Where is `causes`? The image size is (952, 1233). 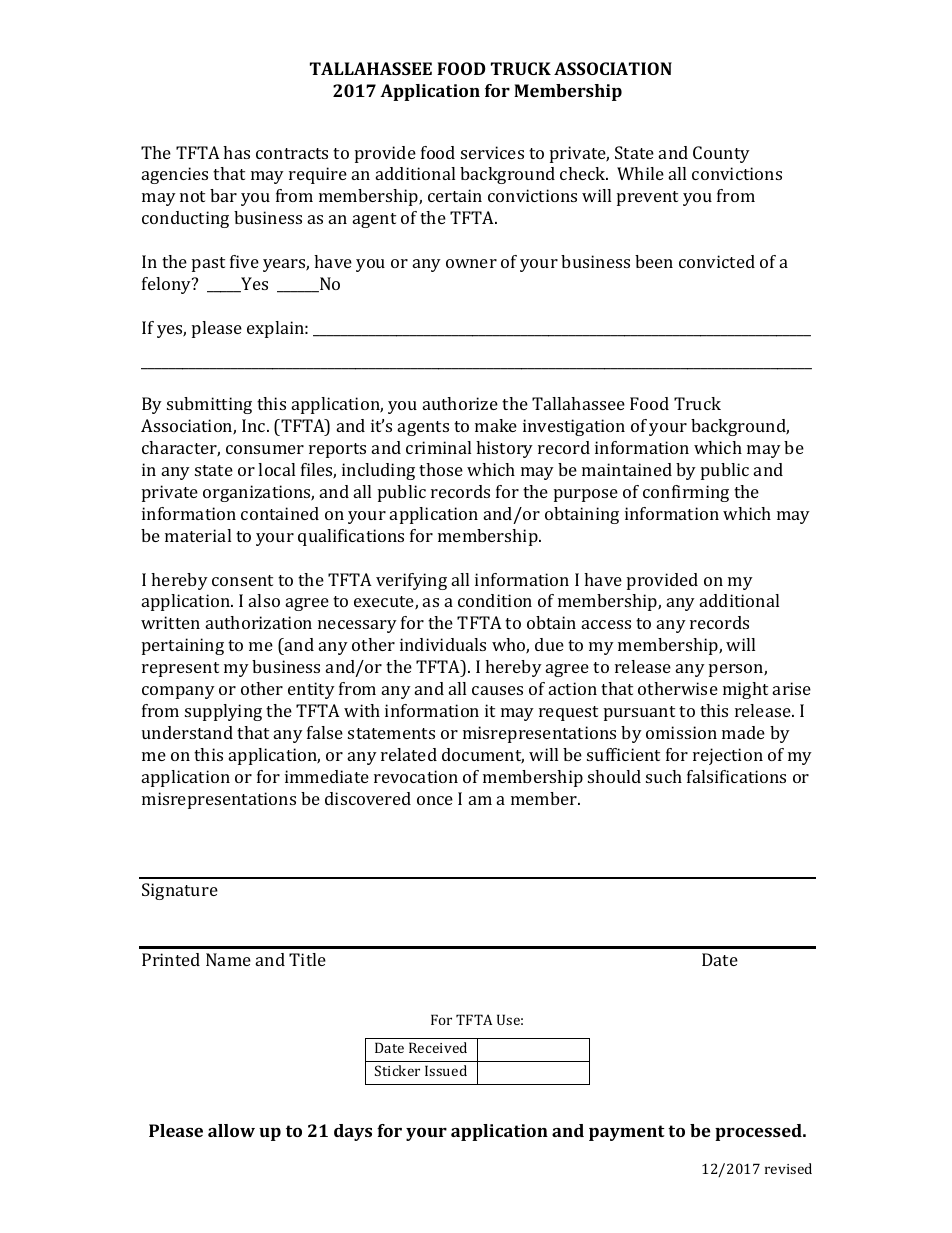
causes is located at coordinates (497, 690).
